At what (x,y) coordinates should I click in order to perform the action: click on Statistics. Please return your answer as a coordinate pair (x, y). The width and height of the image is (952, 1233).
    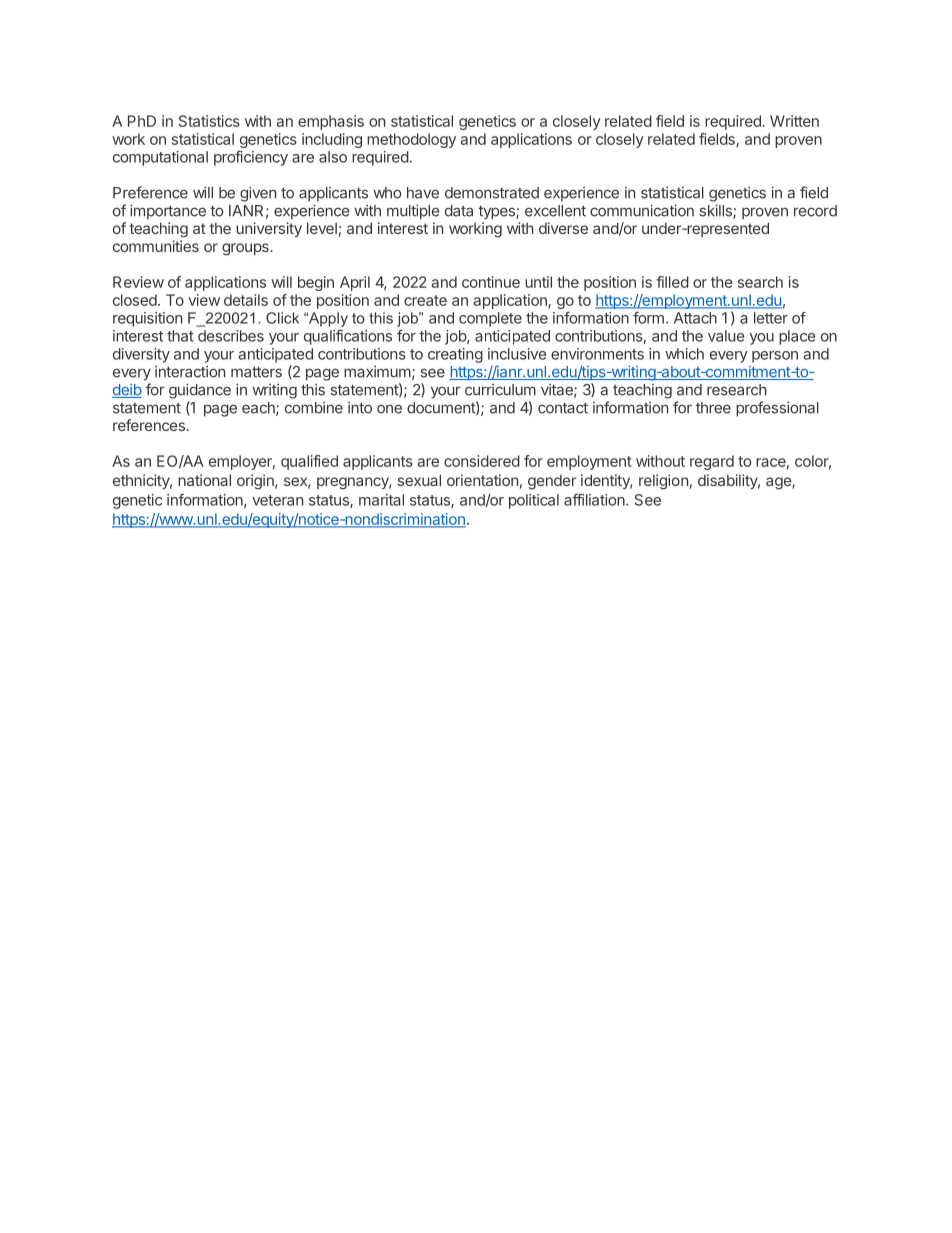
    Looking at the image, I should click on (209, 121).
